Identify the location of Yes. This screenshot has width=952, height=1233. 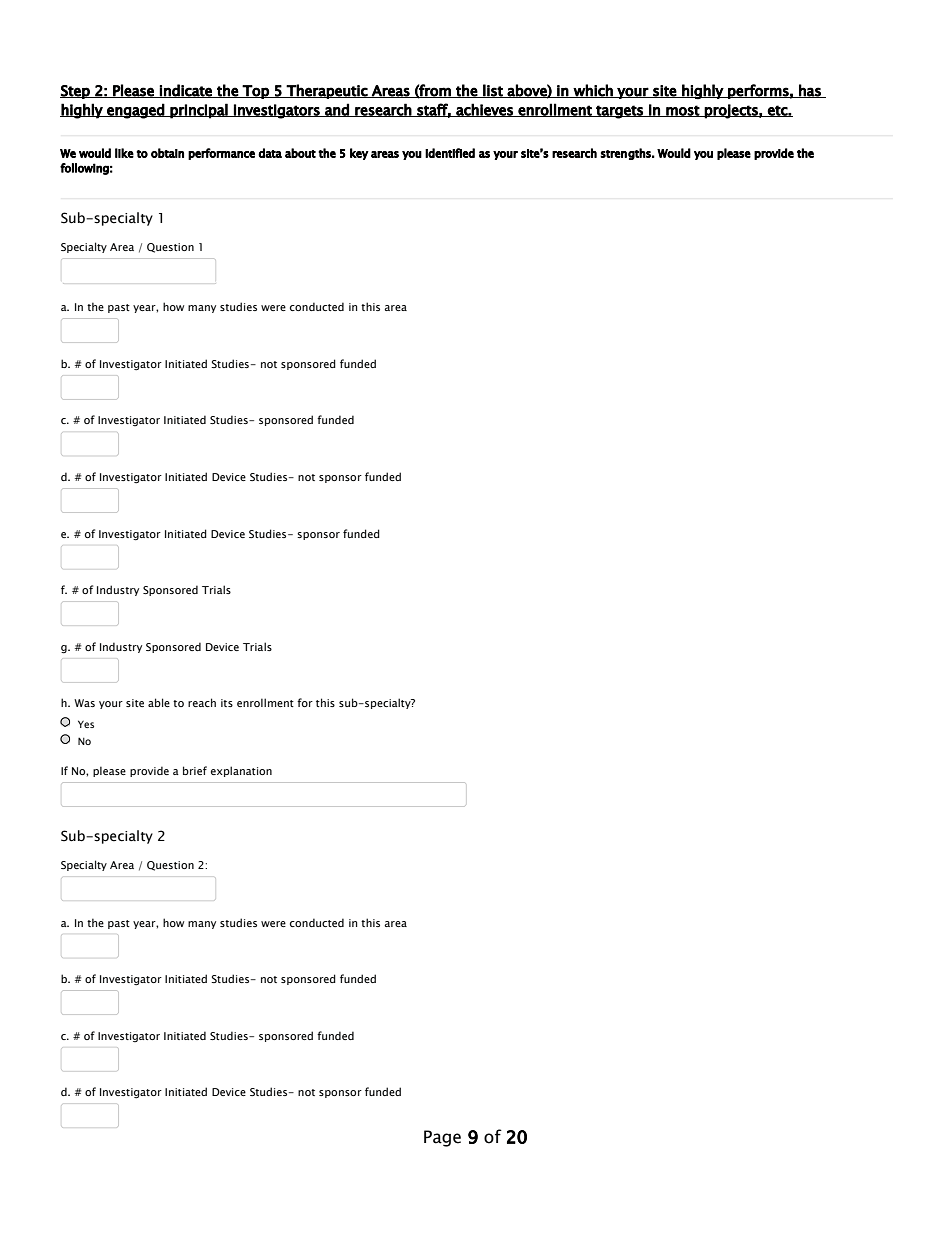
(86, 724).
